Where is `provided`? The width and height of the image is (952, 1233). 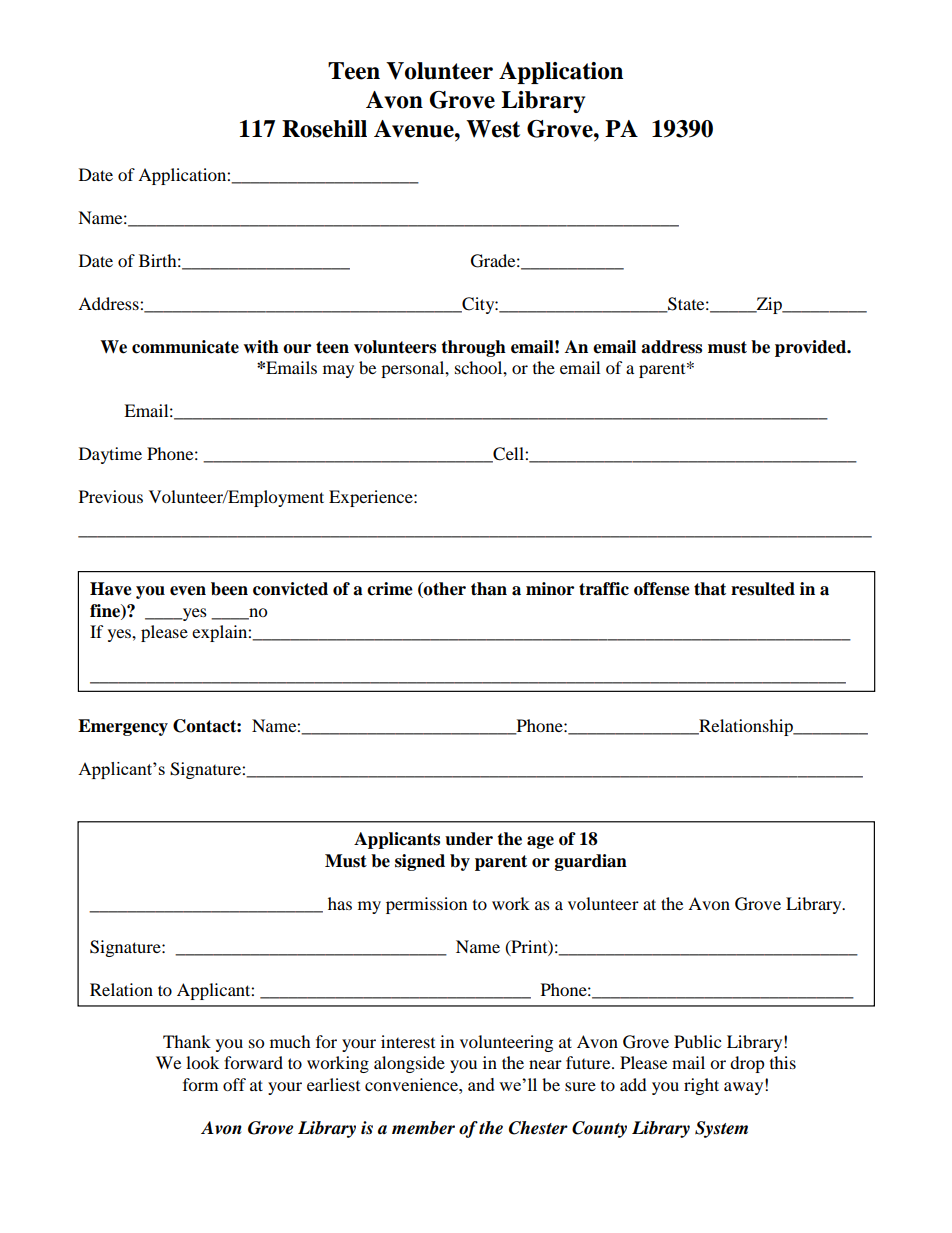 provided is located at coordinates (812, 348).
